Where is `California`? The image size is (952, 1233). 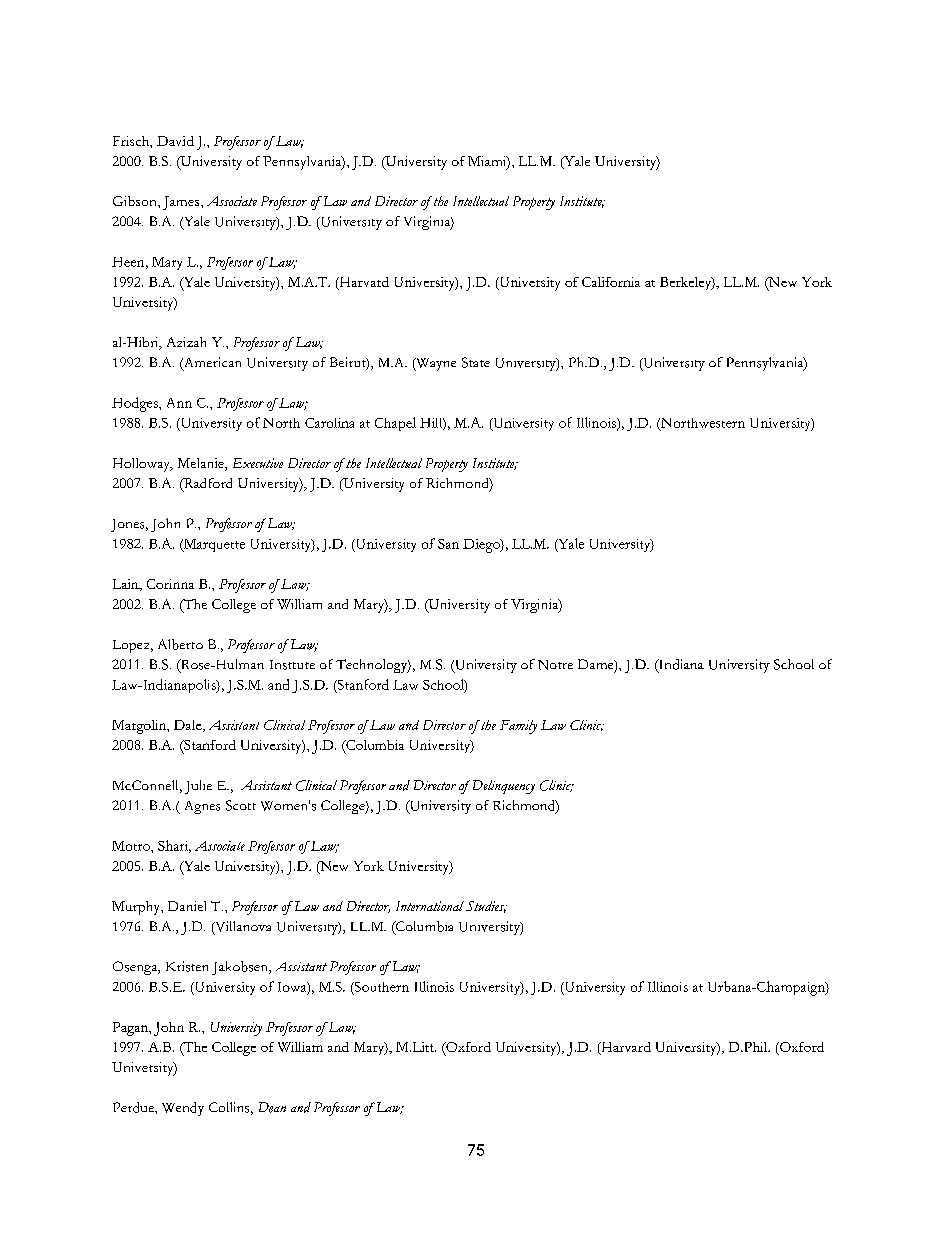 California is located at coordinates (611, 282).
